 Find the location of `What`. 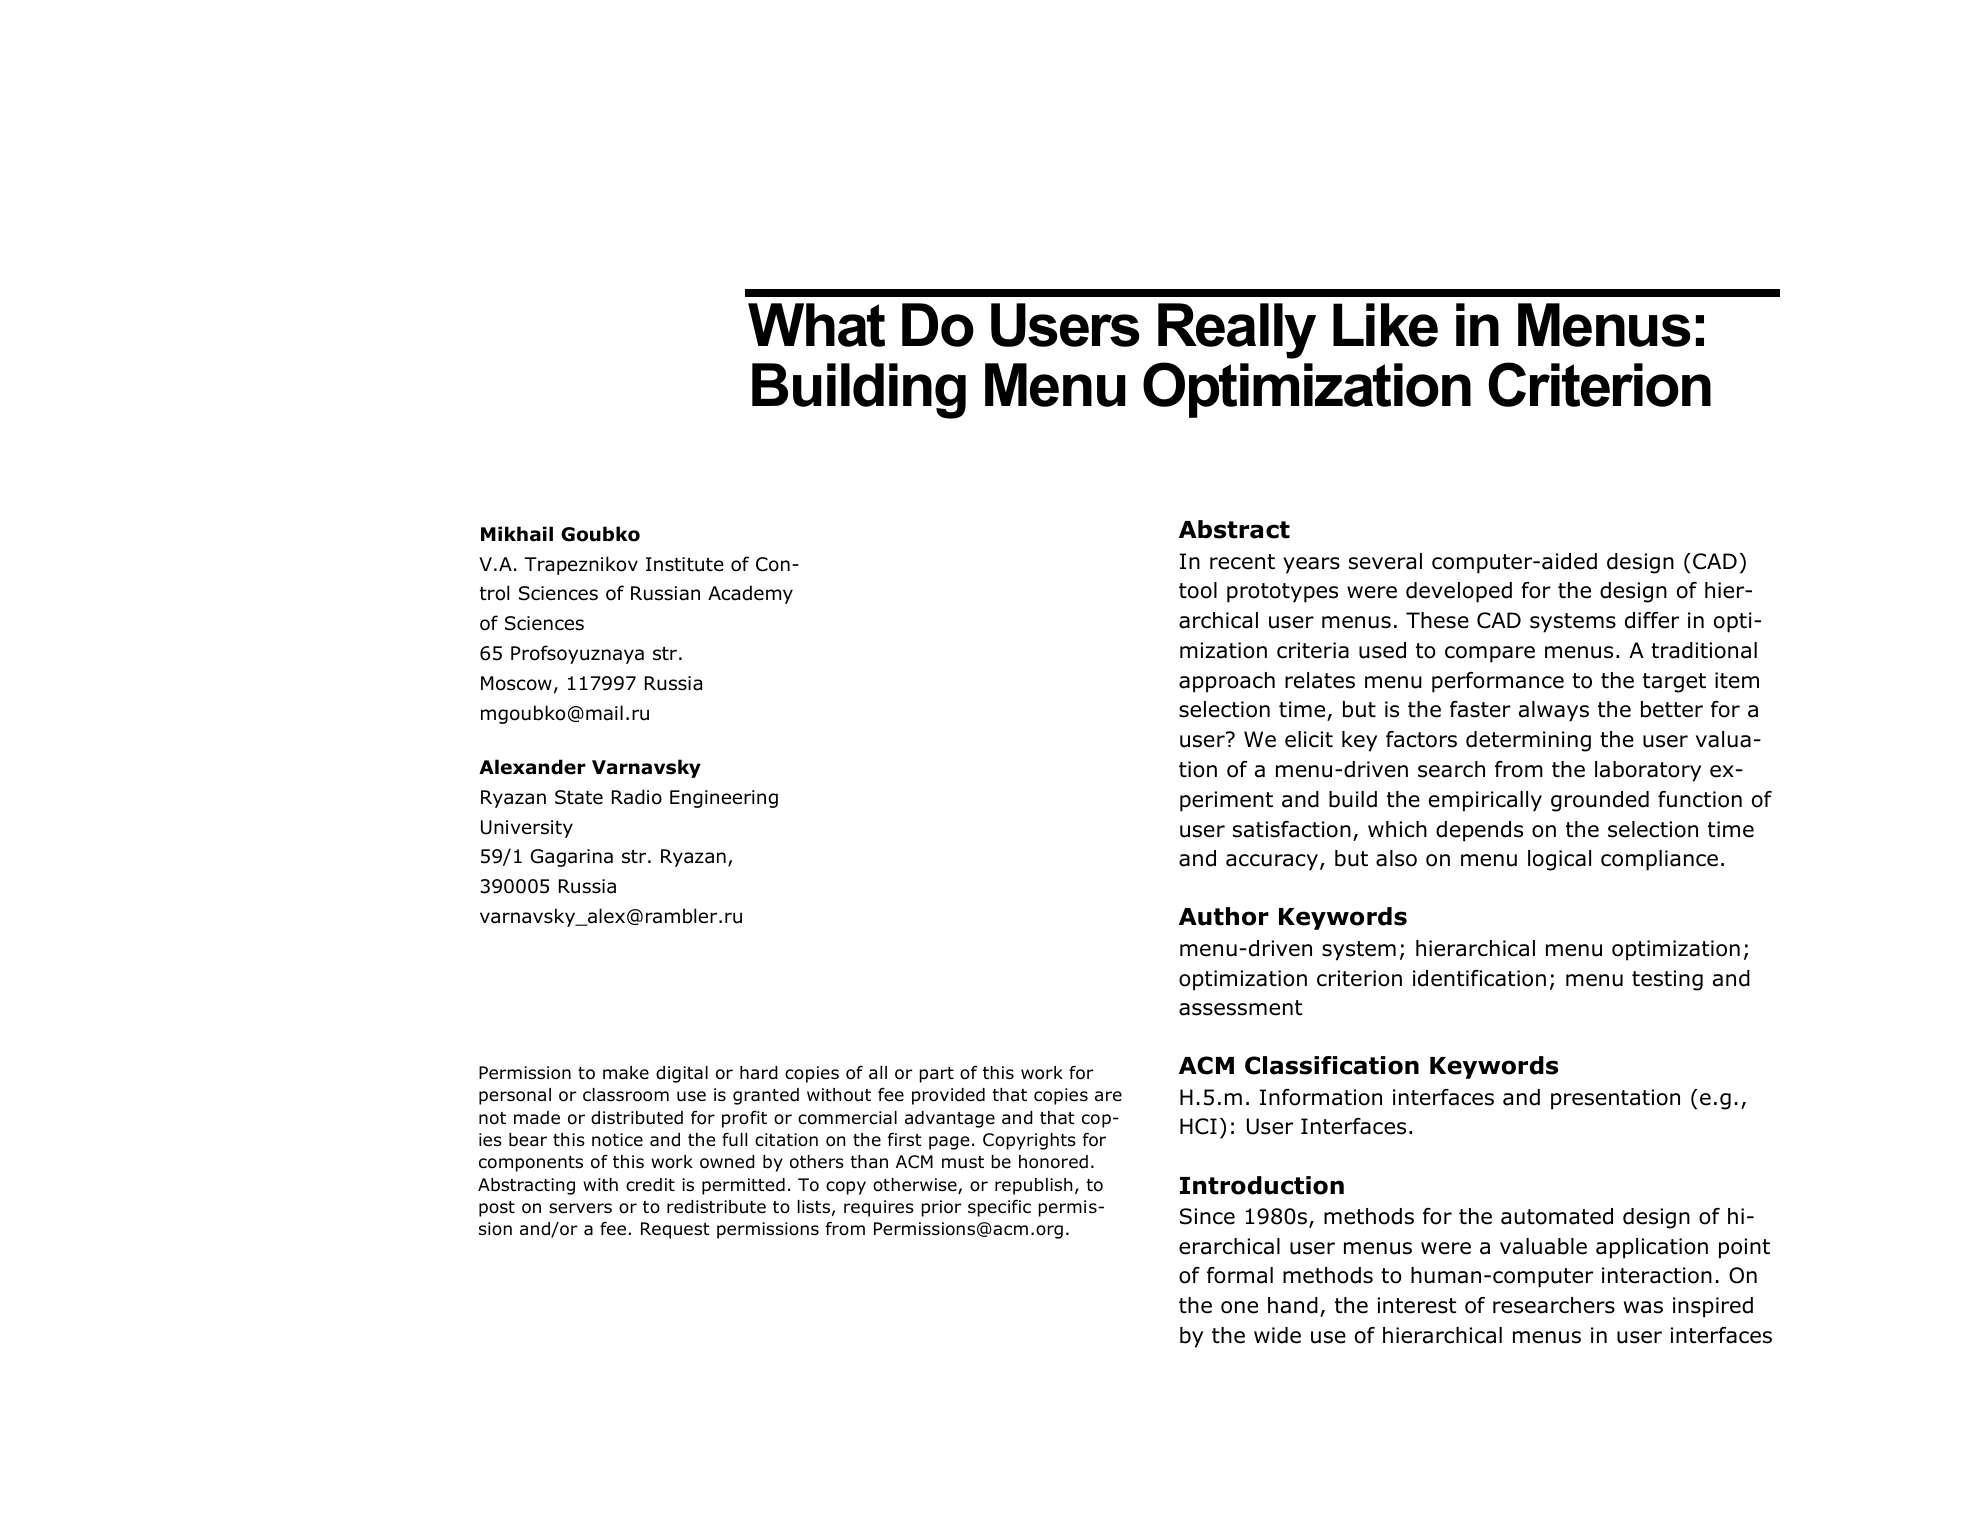

What is located at coordinates (816, 325).
